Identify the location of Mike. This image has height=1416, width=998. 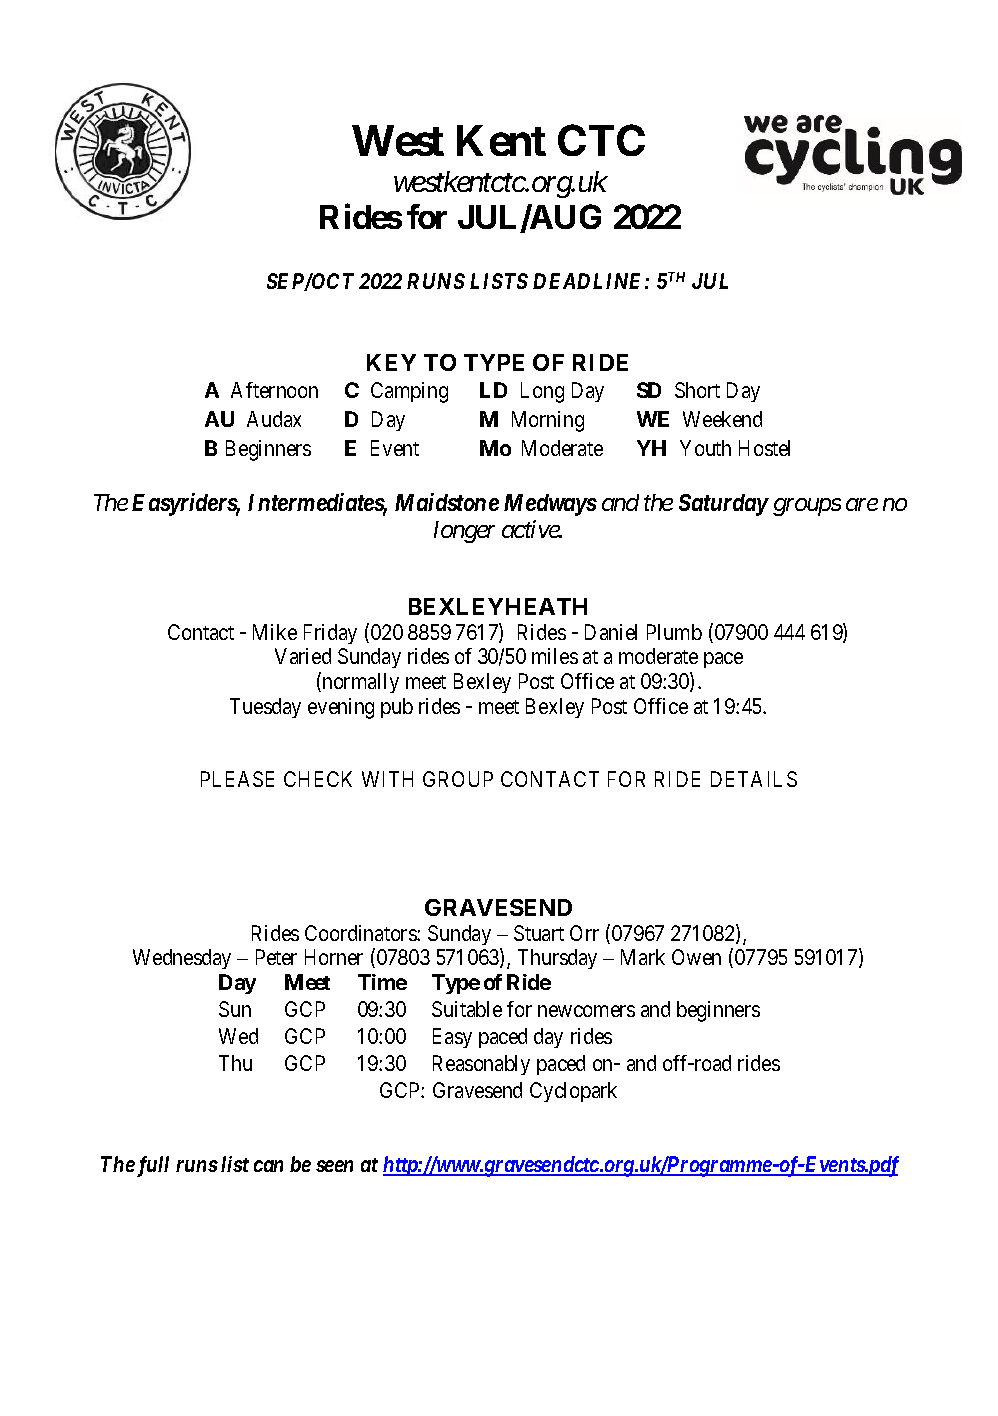
(275, 632).
